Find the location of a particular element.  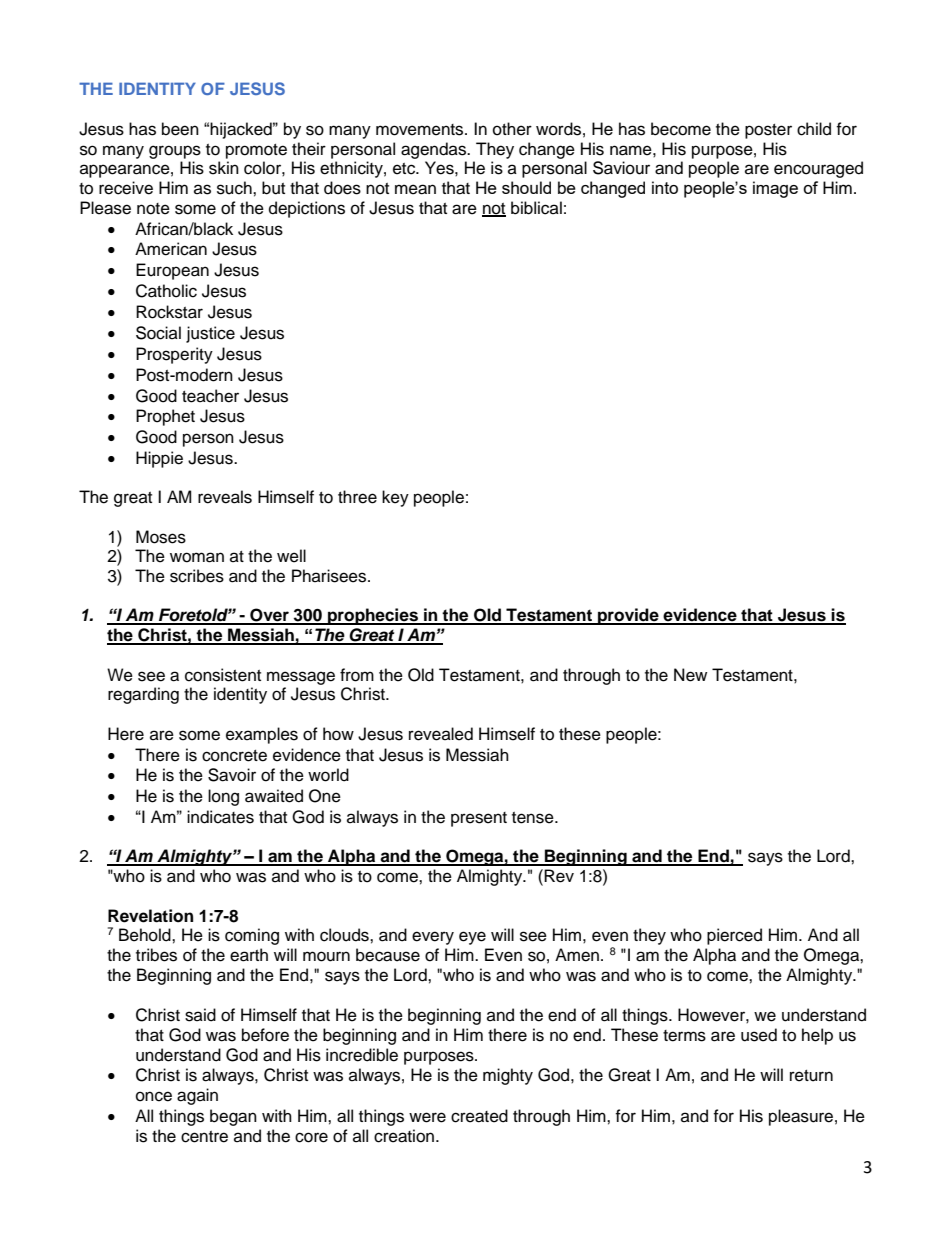

image is located at coordinates (775, 189).
